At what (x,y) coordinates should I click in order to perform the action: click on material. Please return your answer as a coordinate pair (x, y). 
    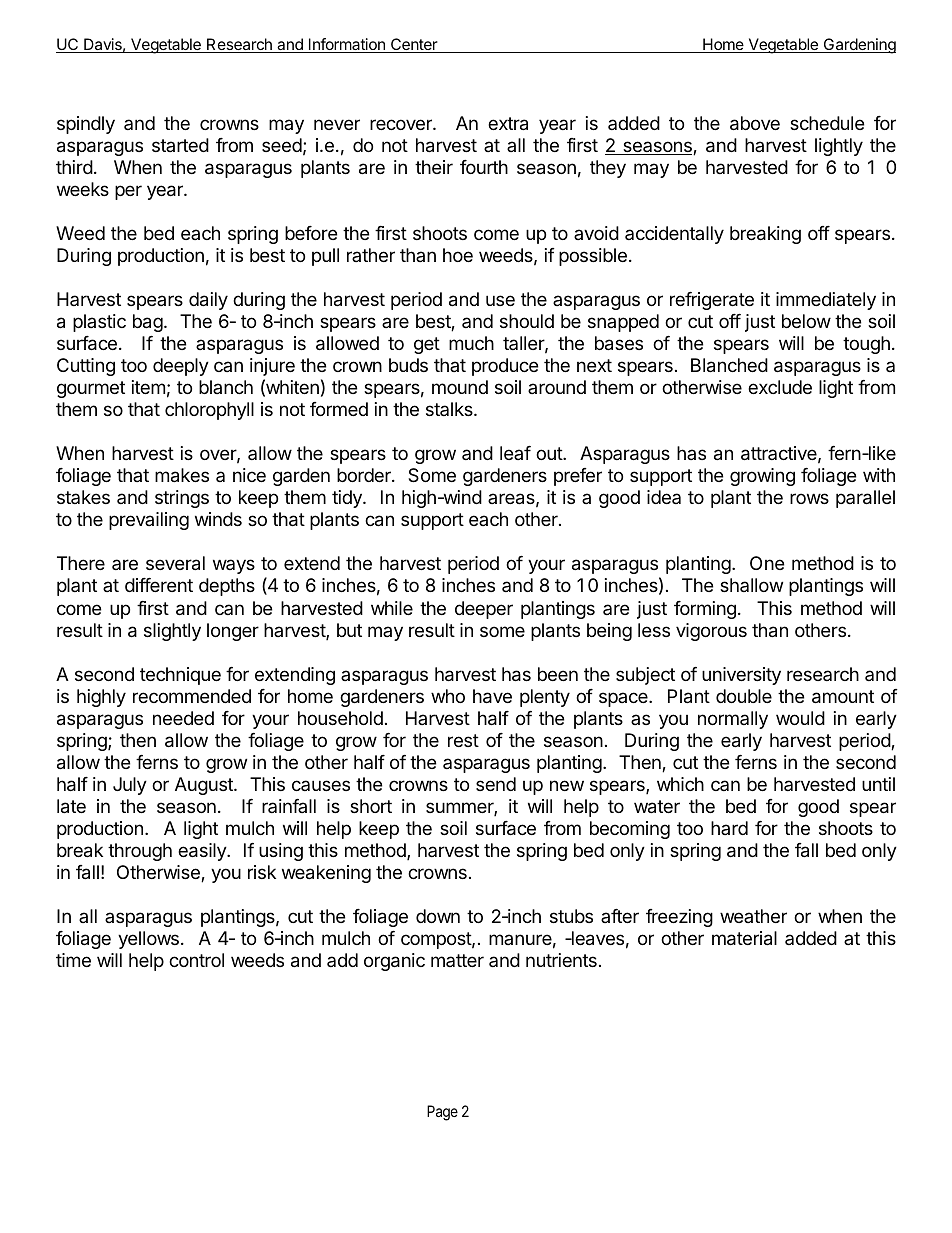
    Looking at the image, I should click on (744, 938).
